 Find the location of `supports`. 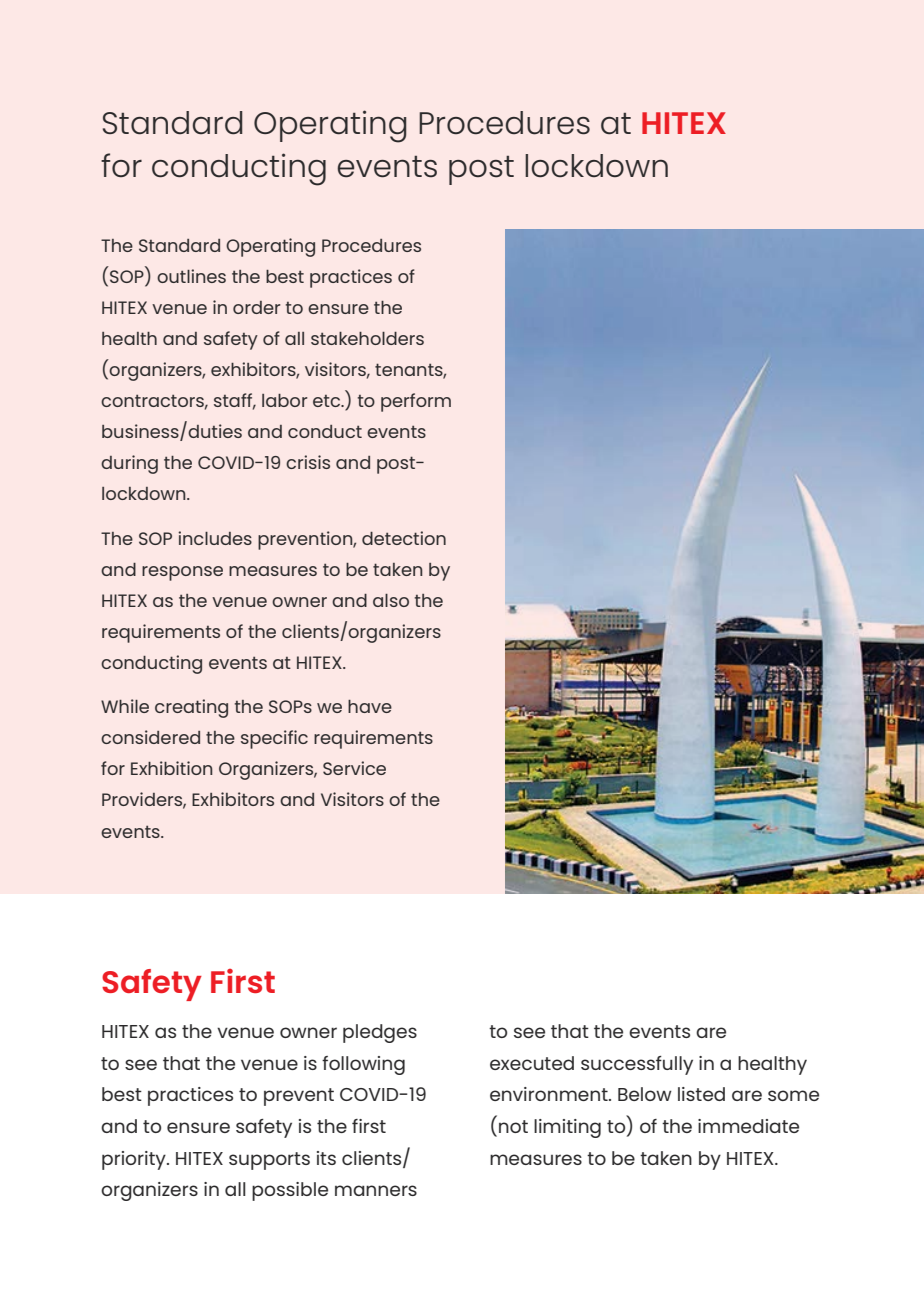

supports is located at coordinates (269, 1161).
